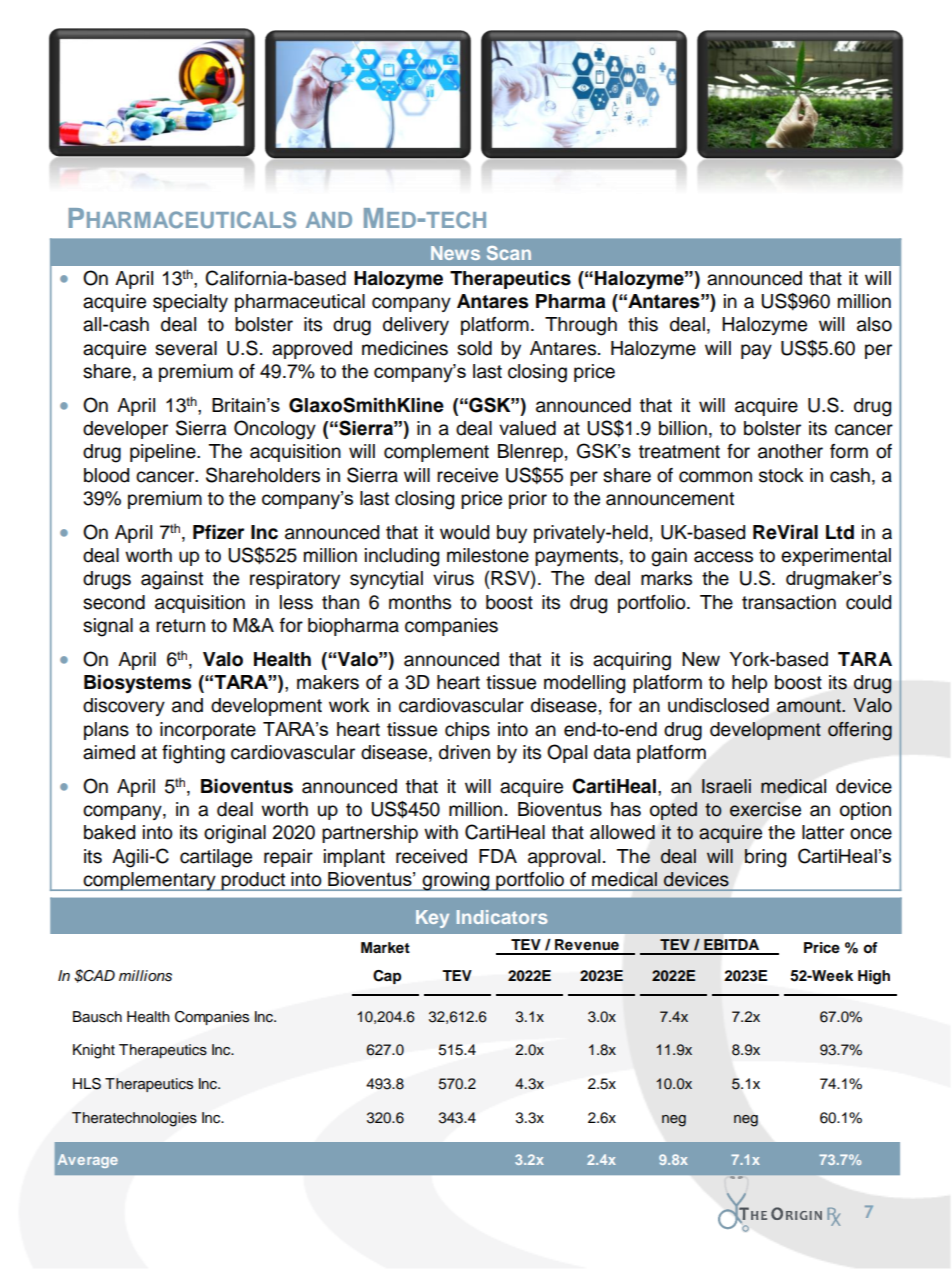 This screenshot has width=952, height=1270. Describe the element at coordinates (455, 253) in the screenshot. I see `News` at that location.
